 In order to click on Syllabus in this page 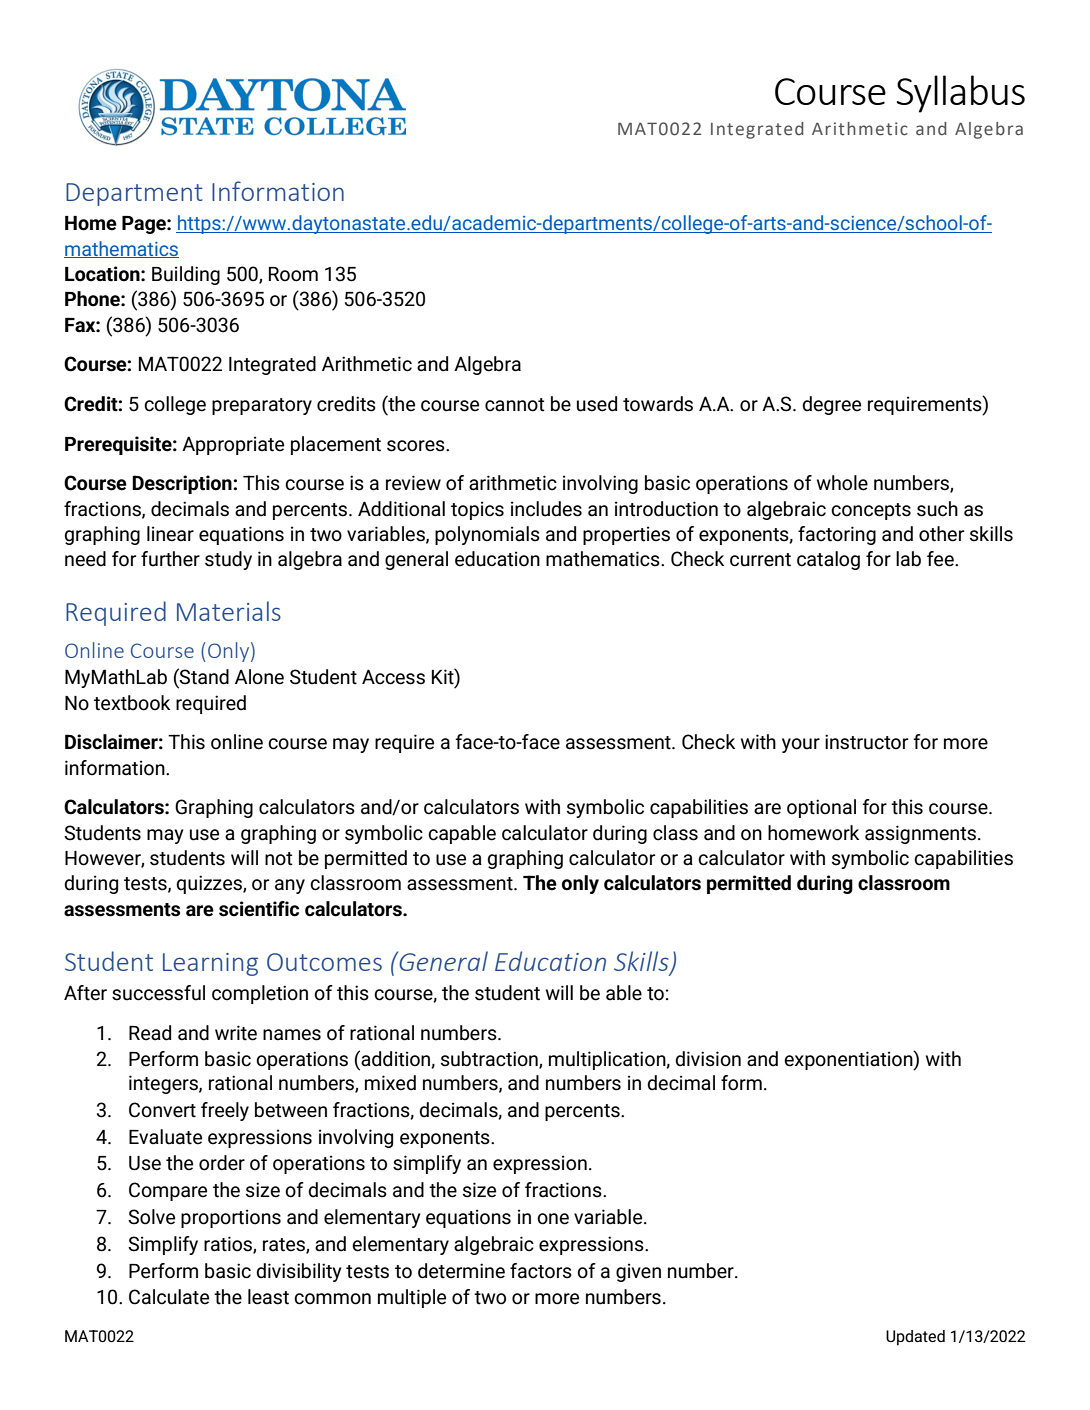, I will do `click(961, 94)`.
